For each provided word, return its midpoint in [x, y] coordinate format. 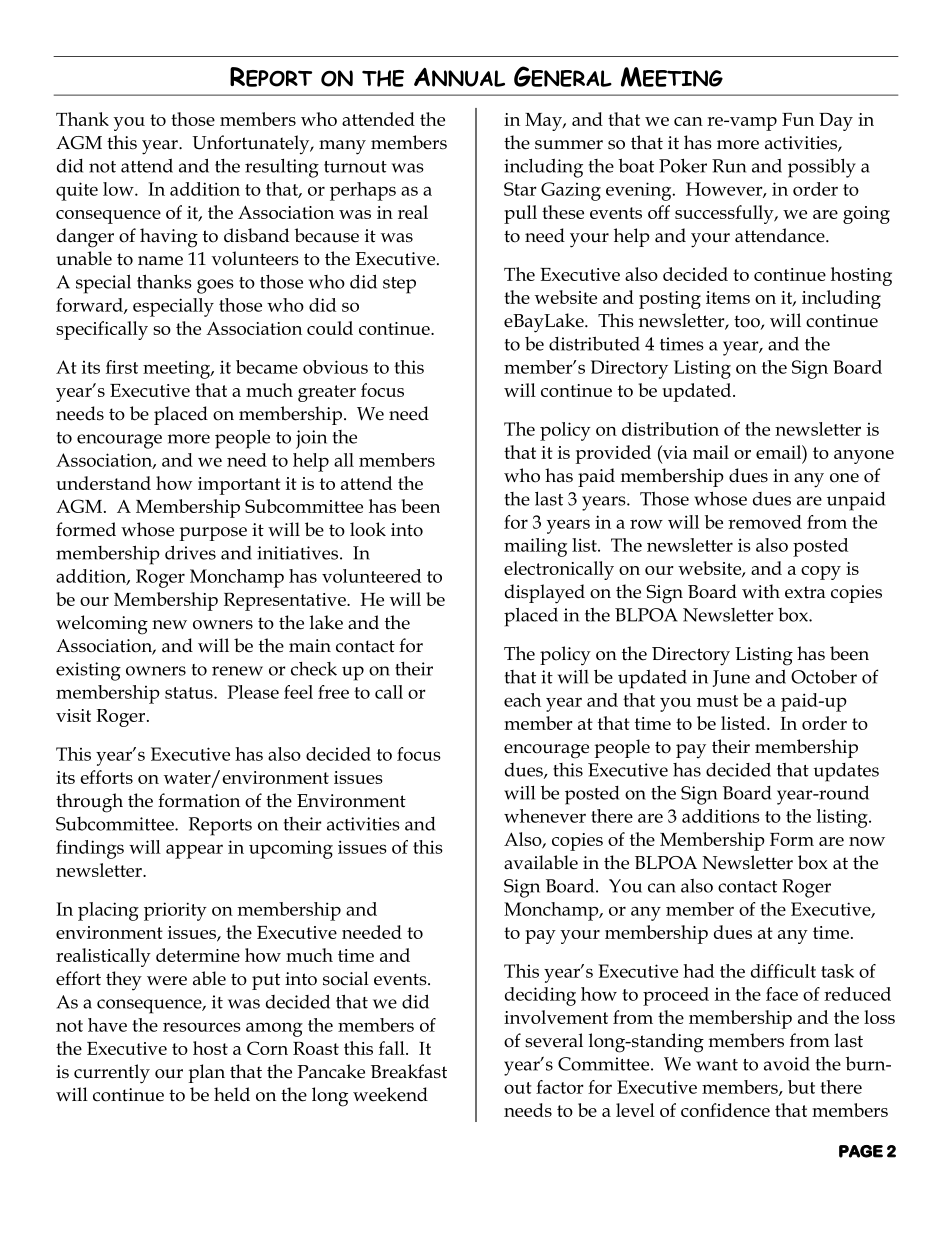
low [119, 189]
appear [194, 851]
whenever [545, 816]
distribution [670, 429]
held [232, 1094]
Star [520, 189]
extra [805, 592]
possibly [822, 168]
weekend [390, 1094]
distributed [594, 343]
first [122, 367]
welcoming [102, 625]
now [867, 841]
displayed [545, 594]
